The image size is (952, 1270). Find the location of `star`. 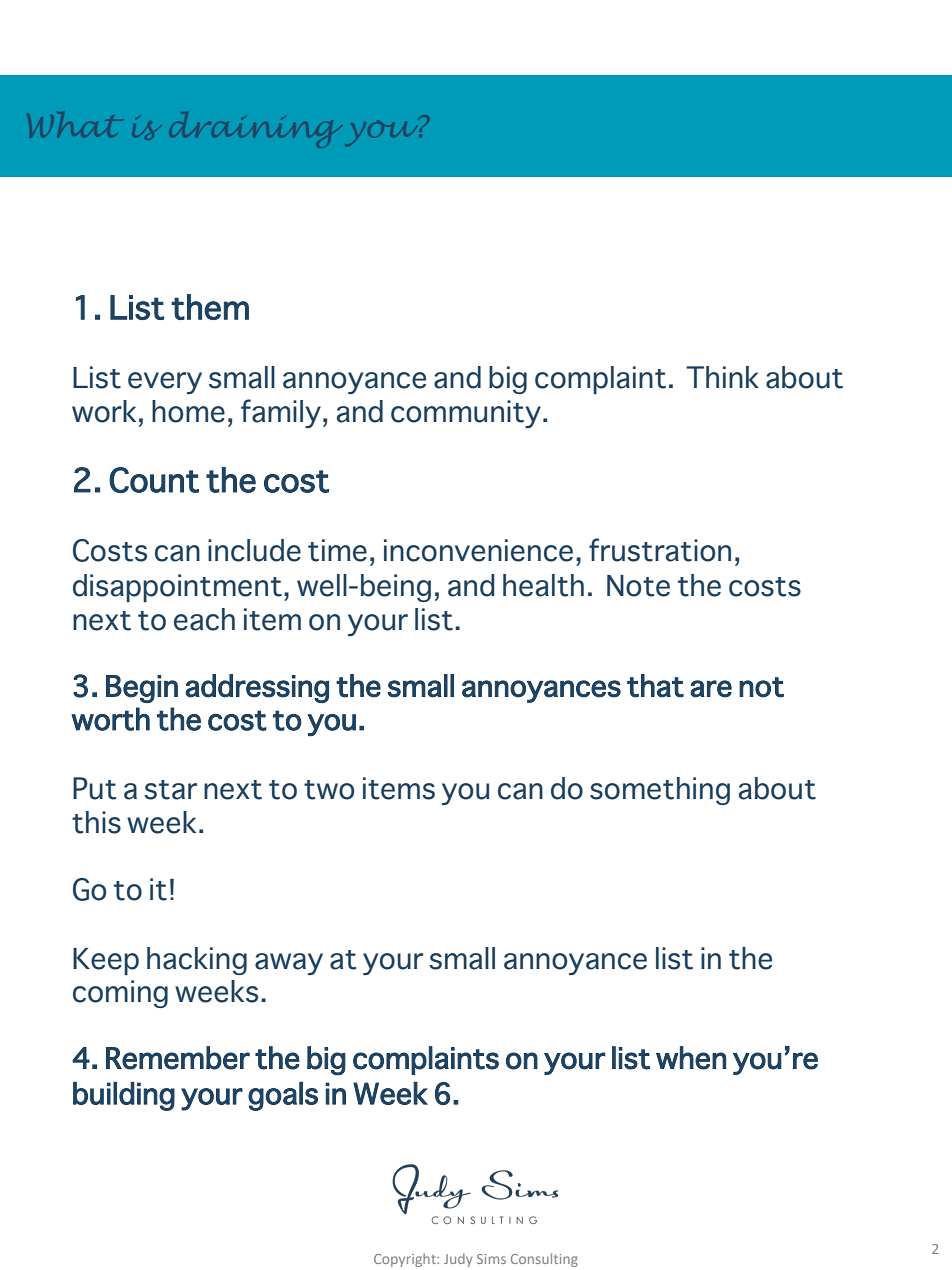

star is located at coordinates (170, 790).
